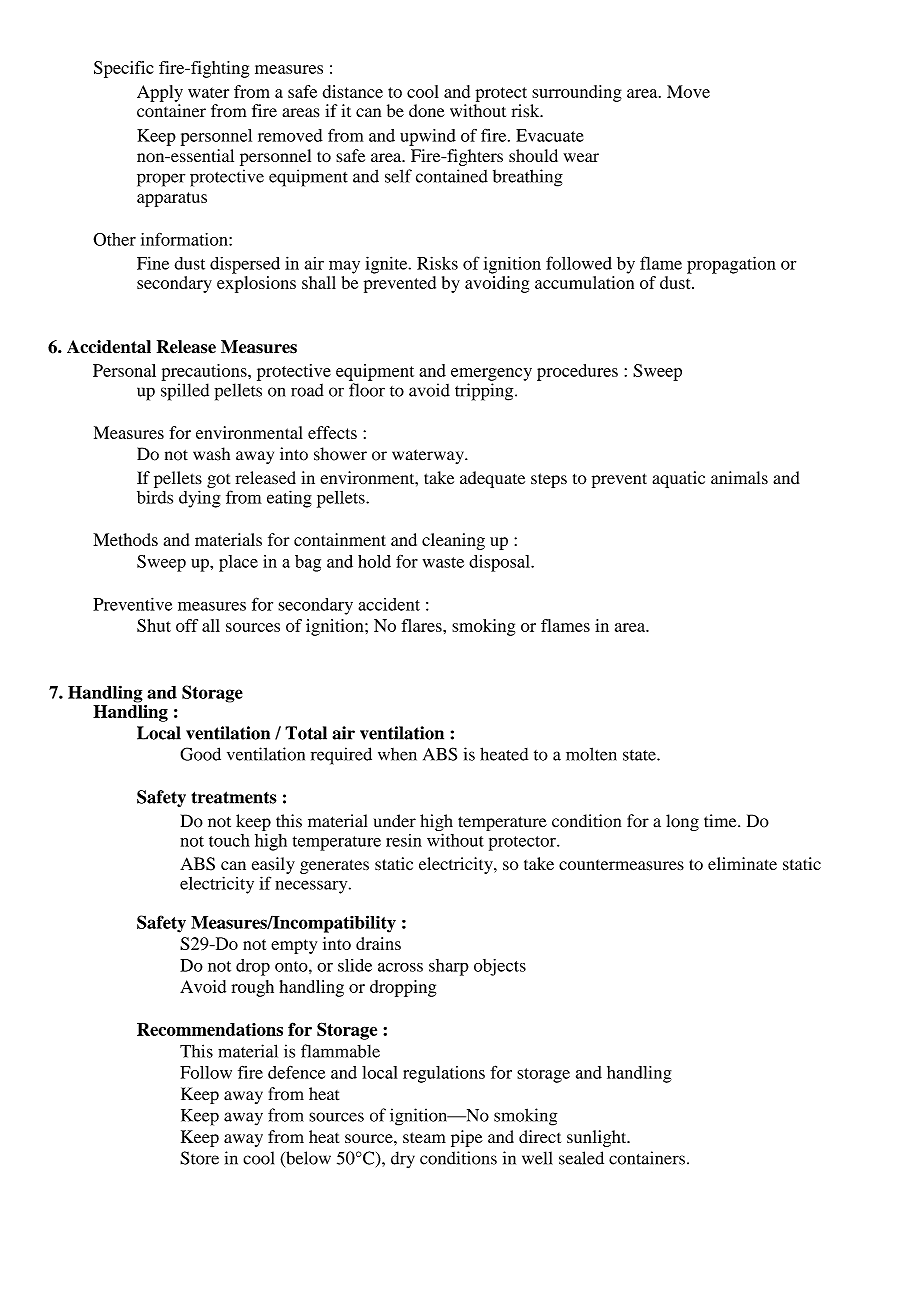 The image size is (924, 1309). Describe the element at coordinates (211, 454) in the page. I see `wash` at that location.
